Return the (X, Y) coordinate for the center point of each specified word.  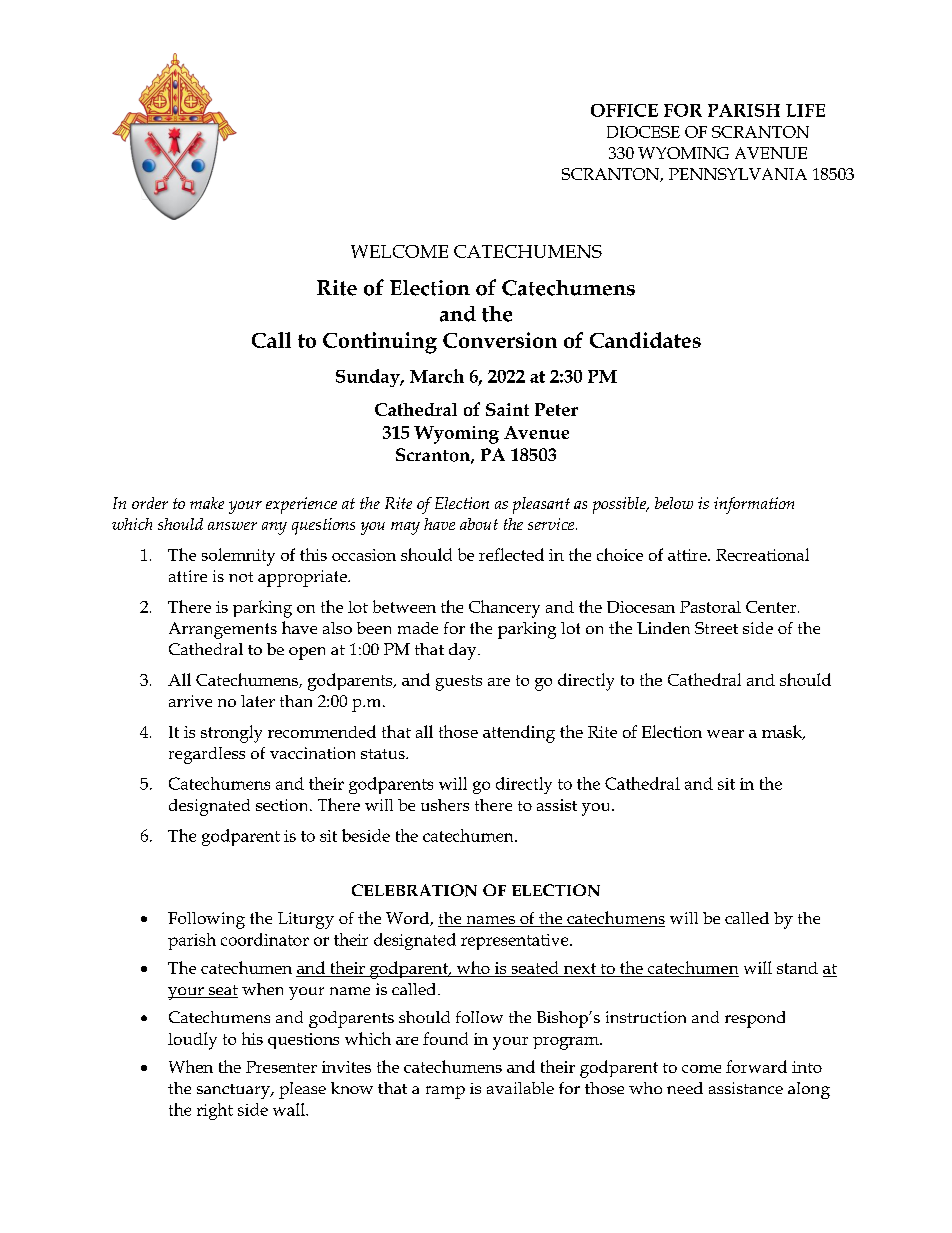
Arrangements (223, 630)
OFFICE (624, 110)
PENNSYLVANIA (738, 174)
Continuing (380, 343)
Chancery (504, 609)
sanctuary (234, 1091)
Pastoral (710, 607)
